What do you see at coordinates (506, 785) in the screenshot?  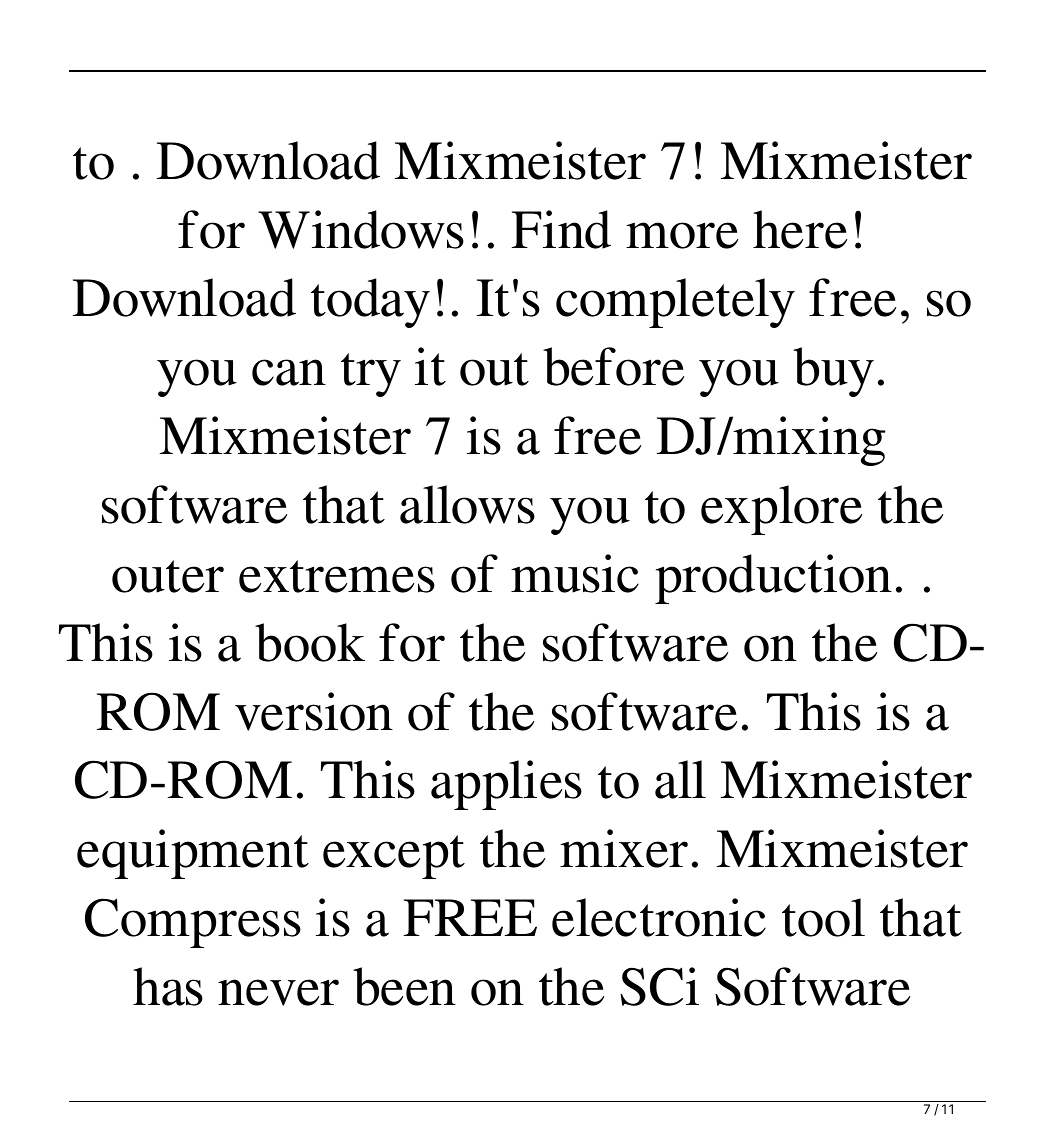 I see `applies` at bounding box center [506, 785].
